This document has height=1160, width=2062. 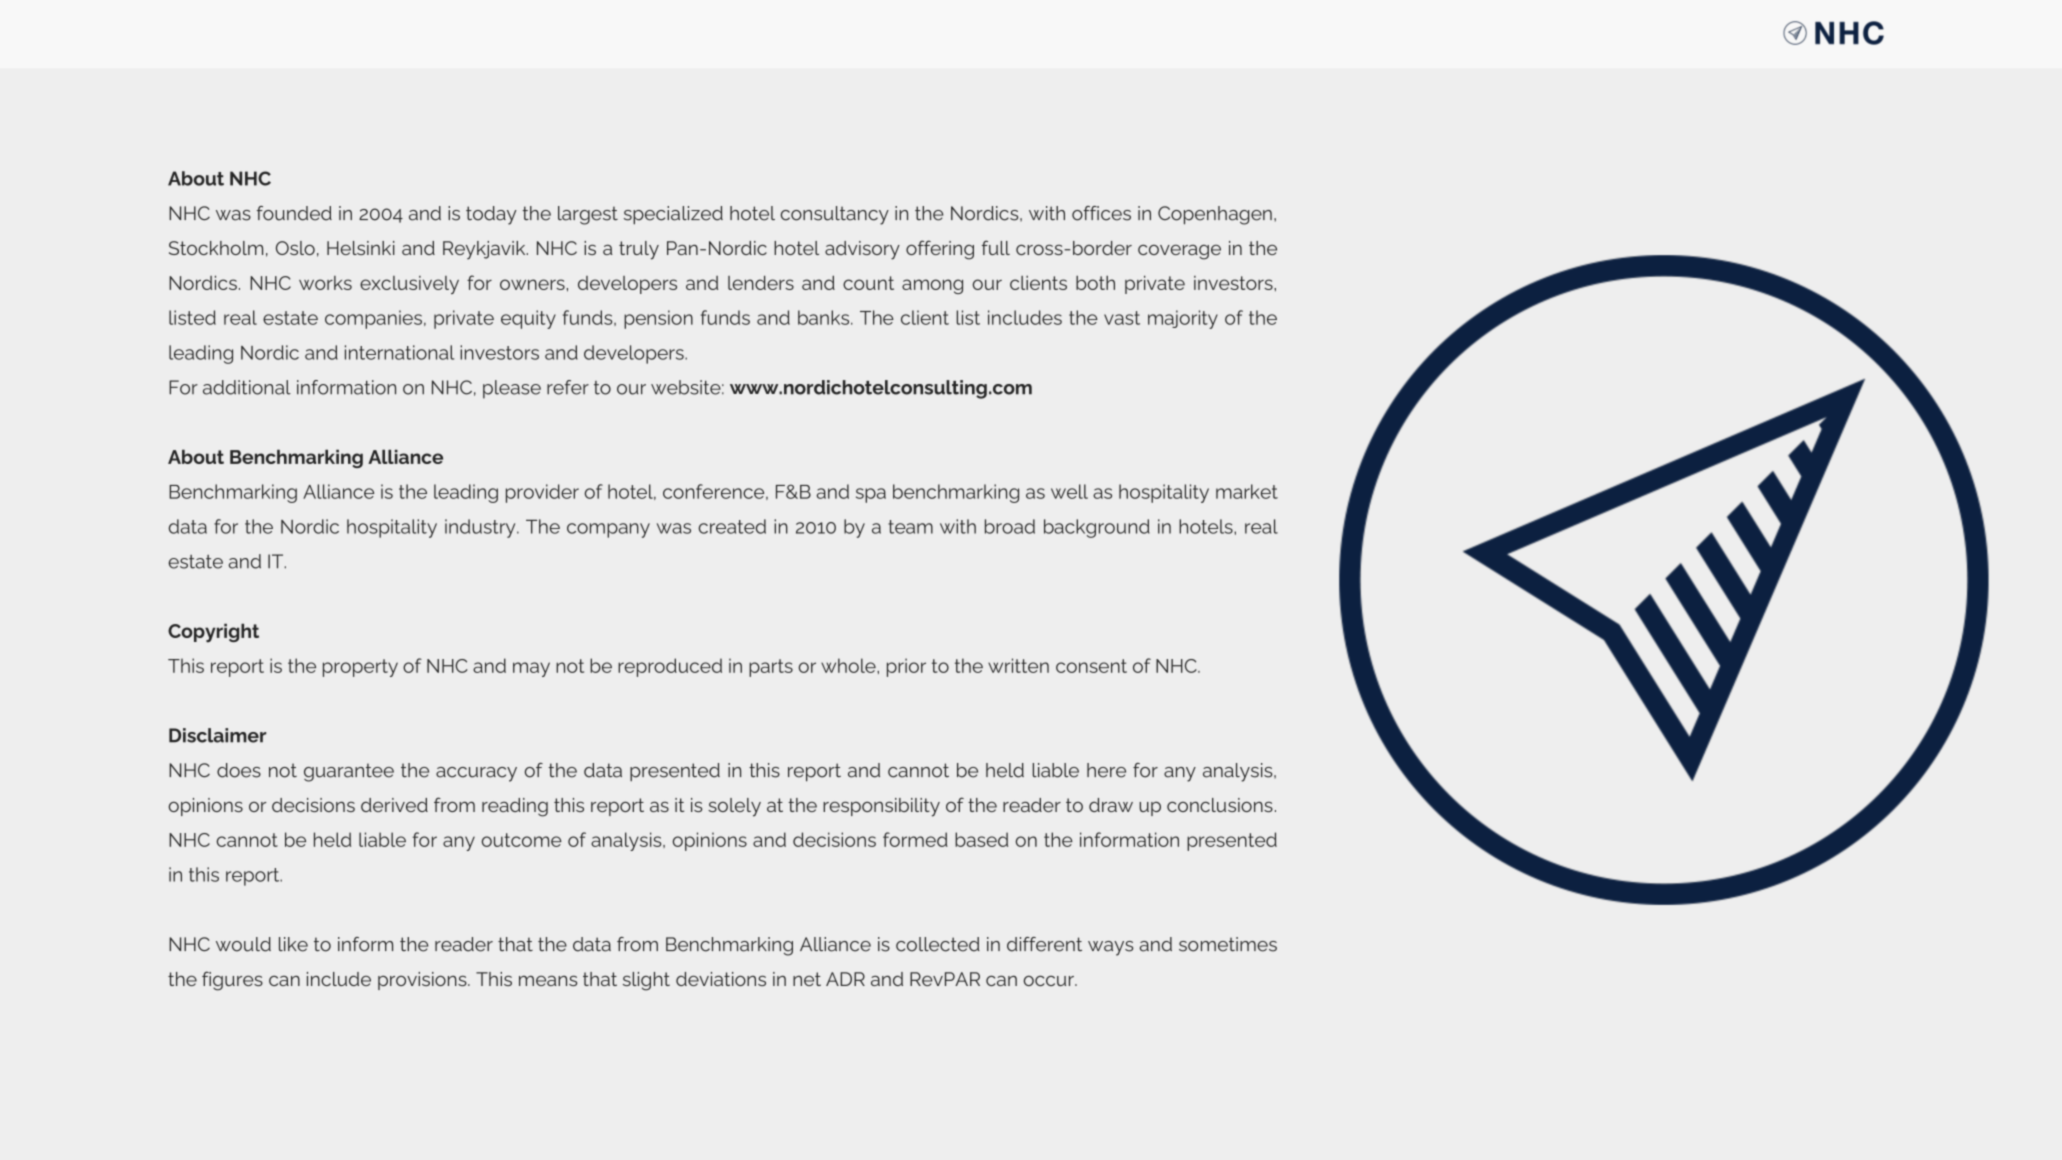 I want to click on Disclaimer, so click(x=217, y=735).
